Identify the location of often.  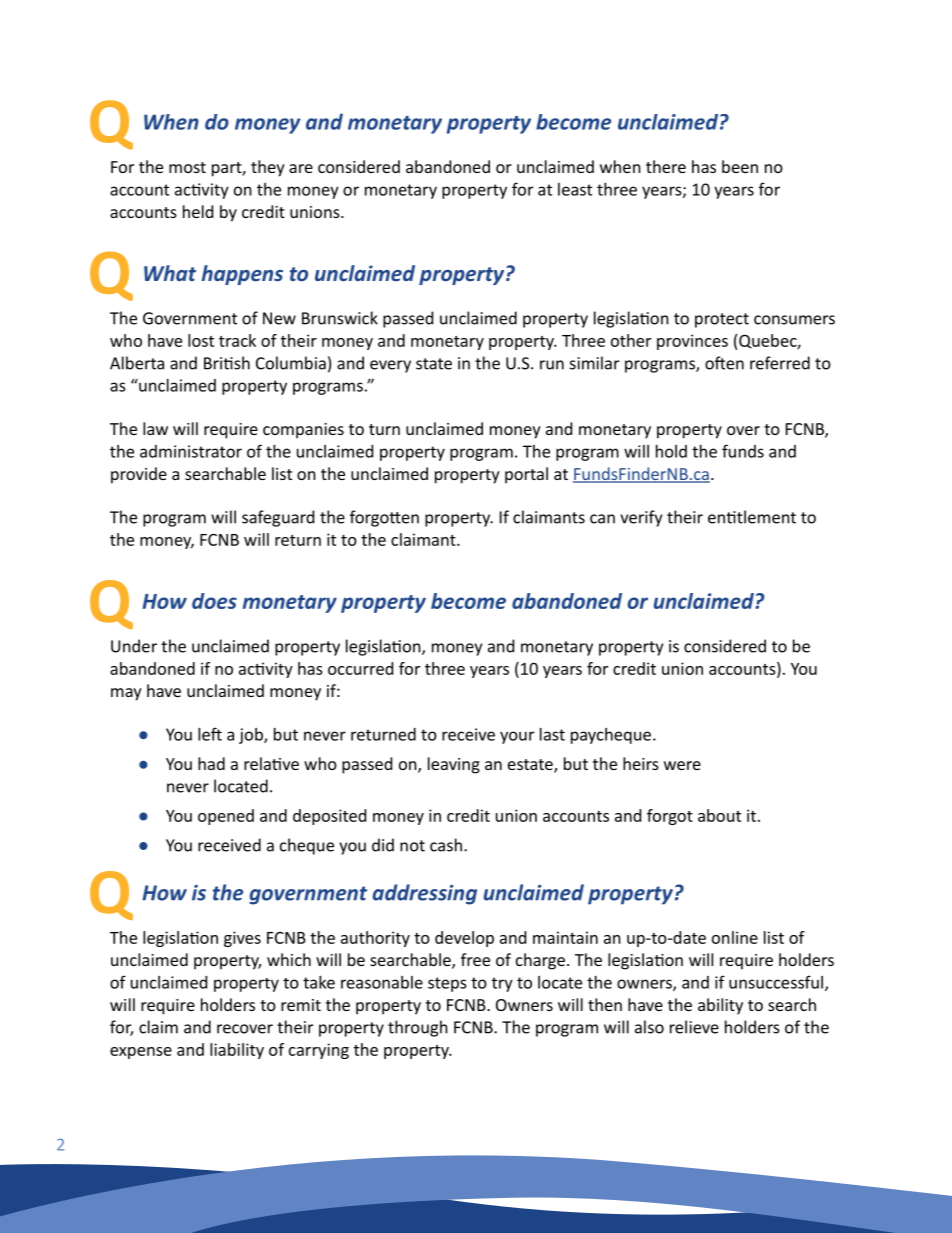
(724, 363).
